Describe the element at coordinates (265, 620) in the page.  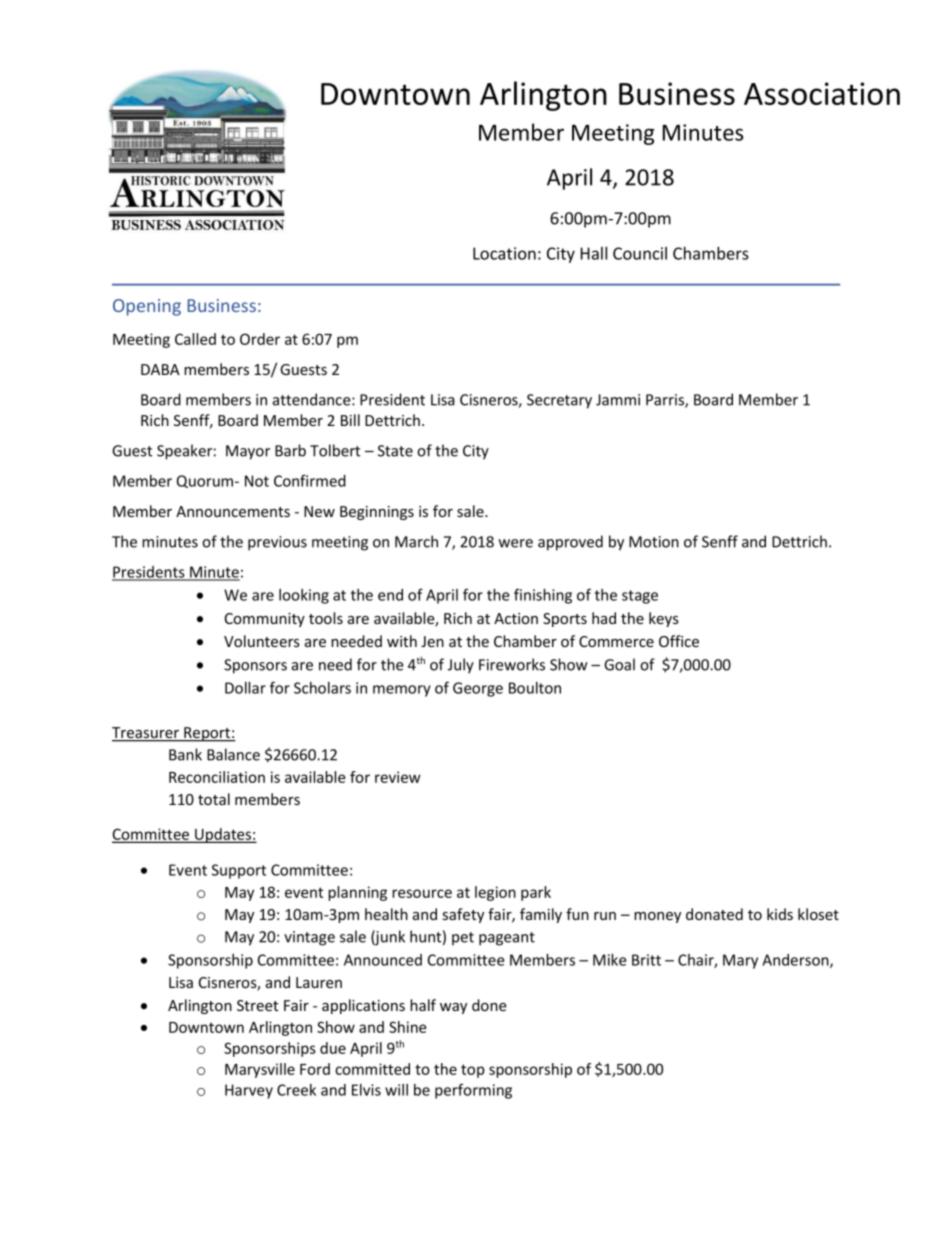
I see `Community` at that location.
